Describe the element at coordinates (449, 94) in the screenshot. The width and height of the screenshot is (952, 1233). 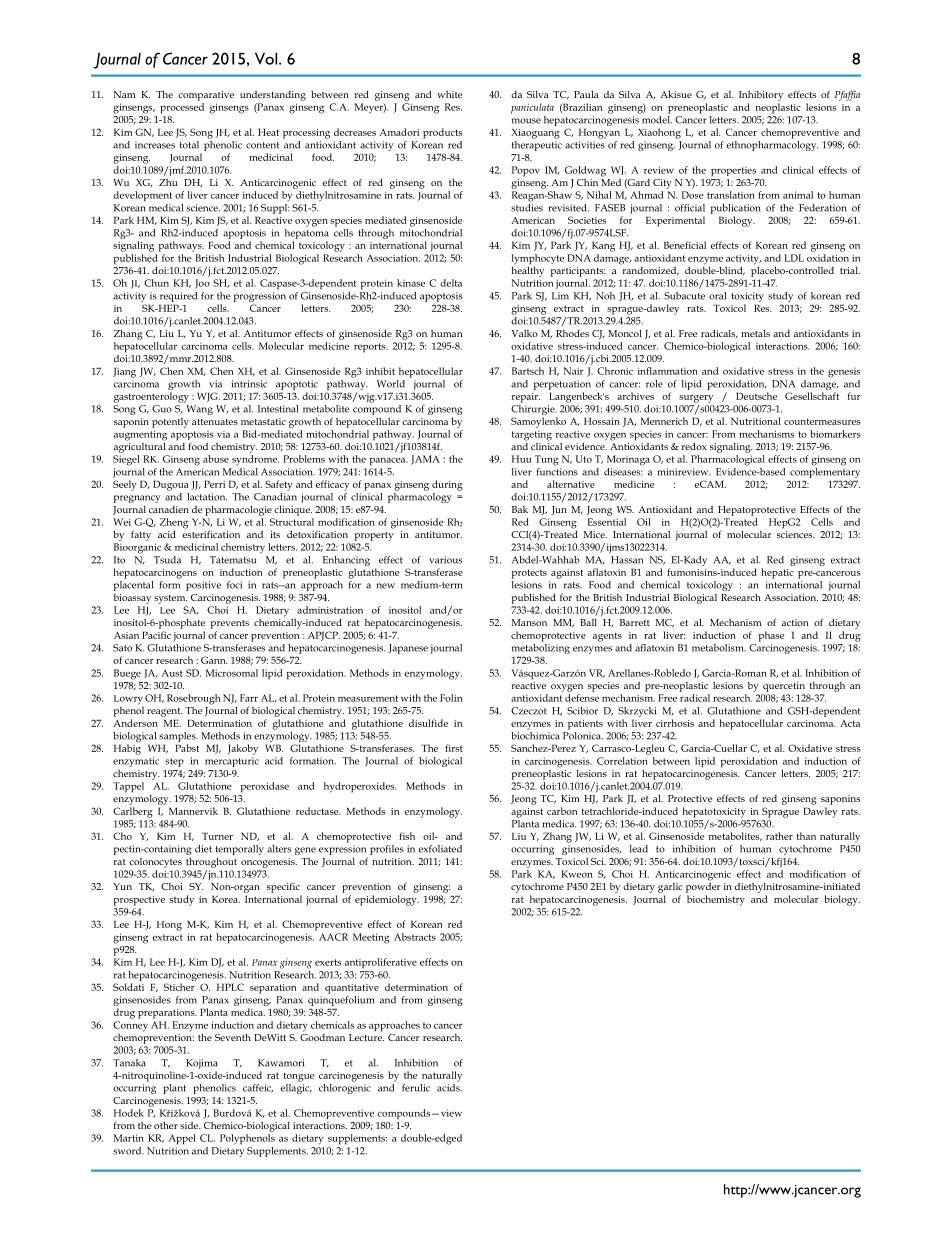
I see `white` at that location.
